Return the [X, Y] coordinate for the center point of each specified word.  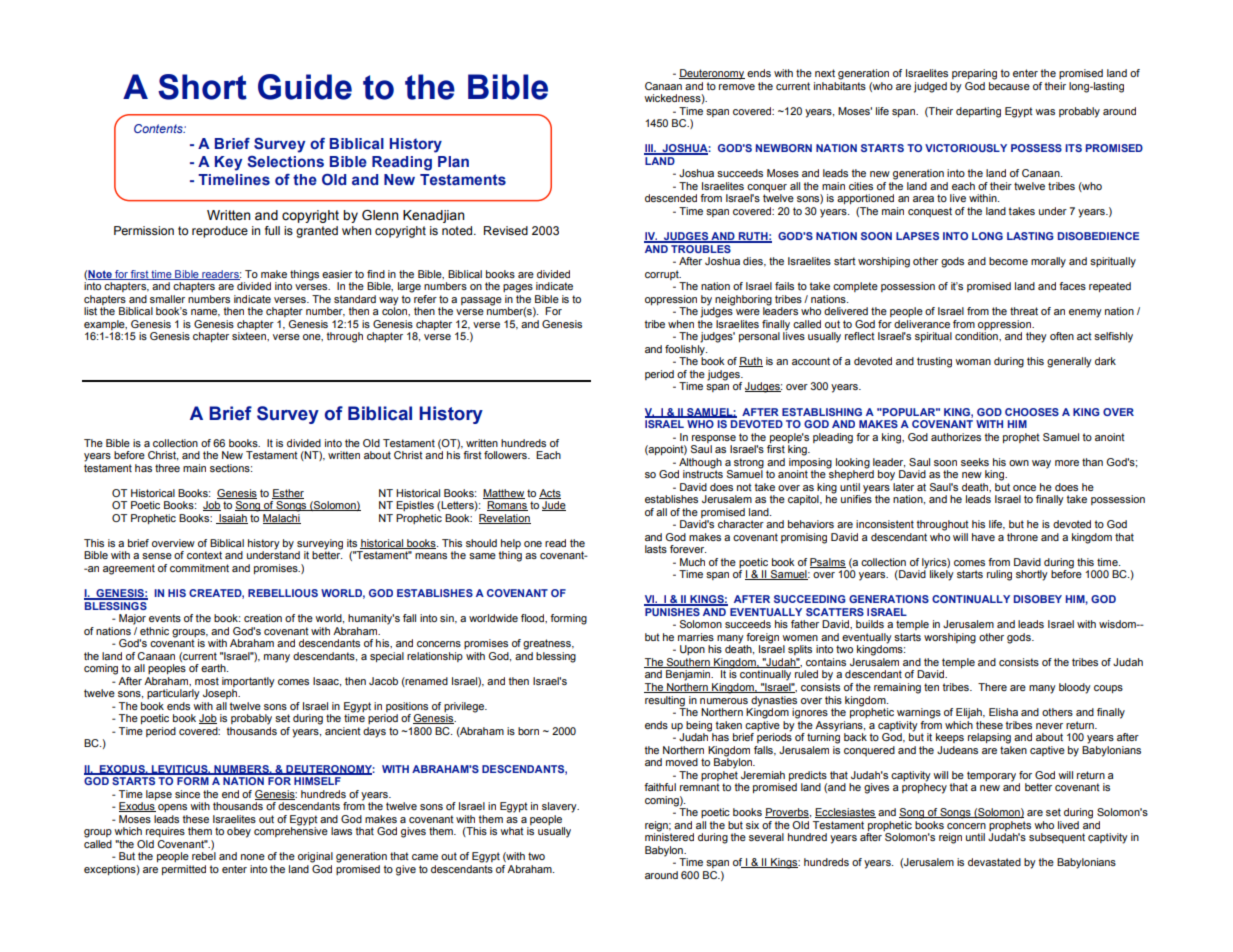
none [253, 857]
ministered [669, 836]
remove [737, 87]
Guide [305, 87]
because [1009, 86]
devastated [994, 862]
